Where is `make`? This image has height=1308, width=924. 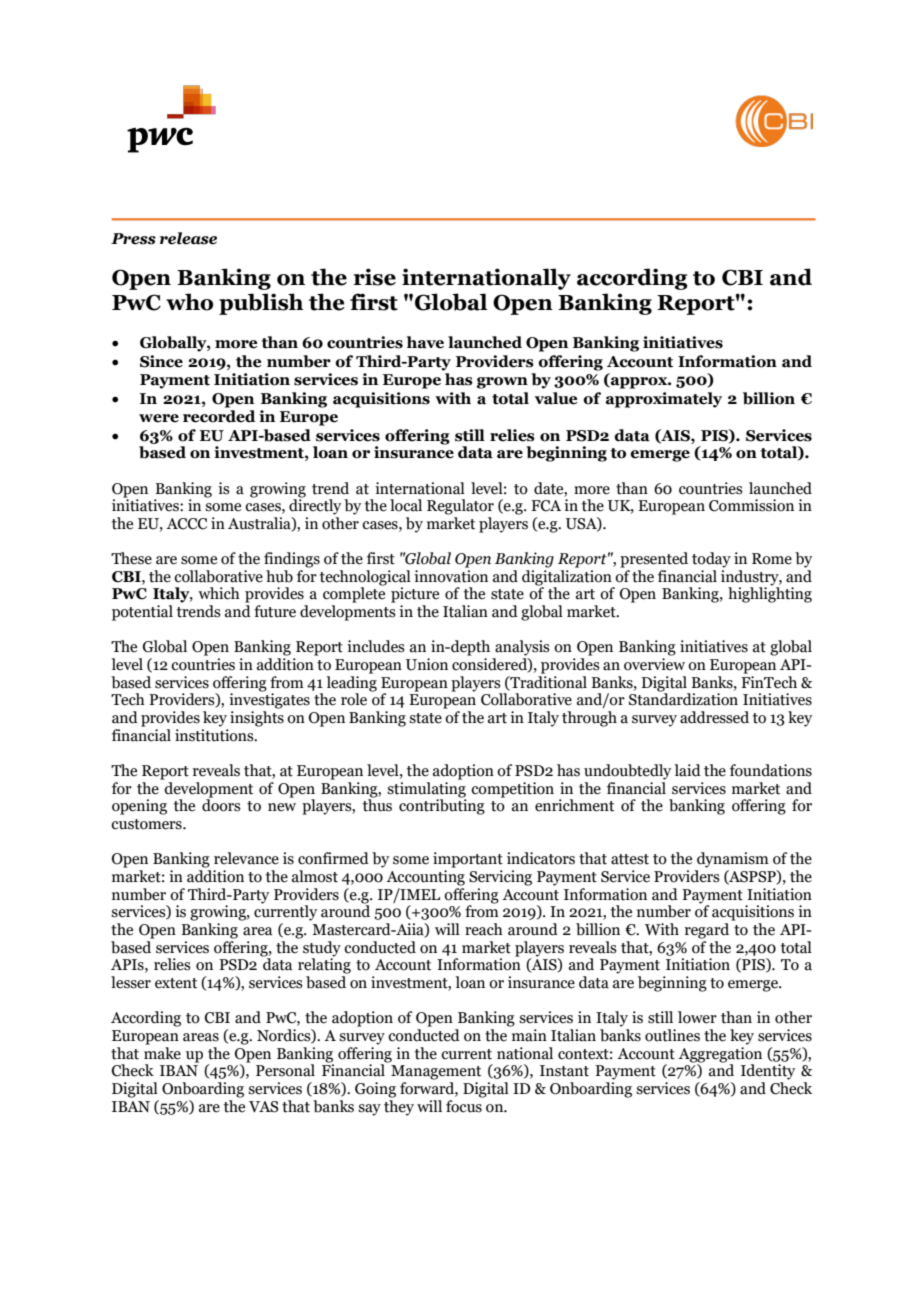
make is located at coordinates (162, 1052).
